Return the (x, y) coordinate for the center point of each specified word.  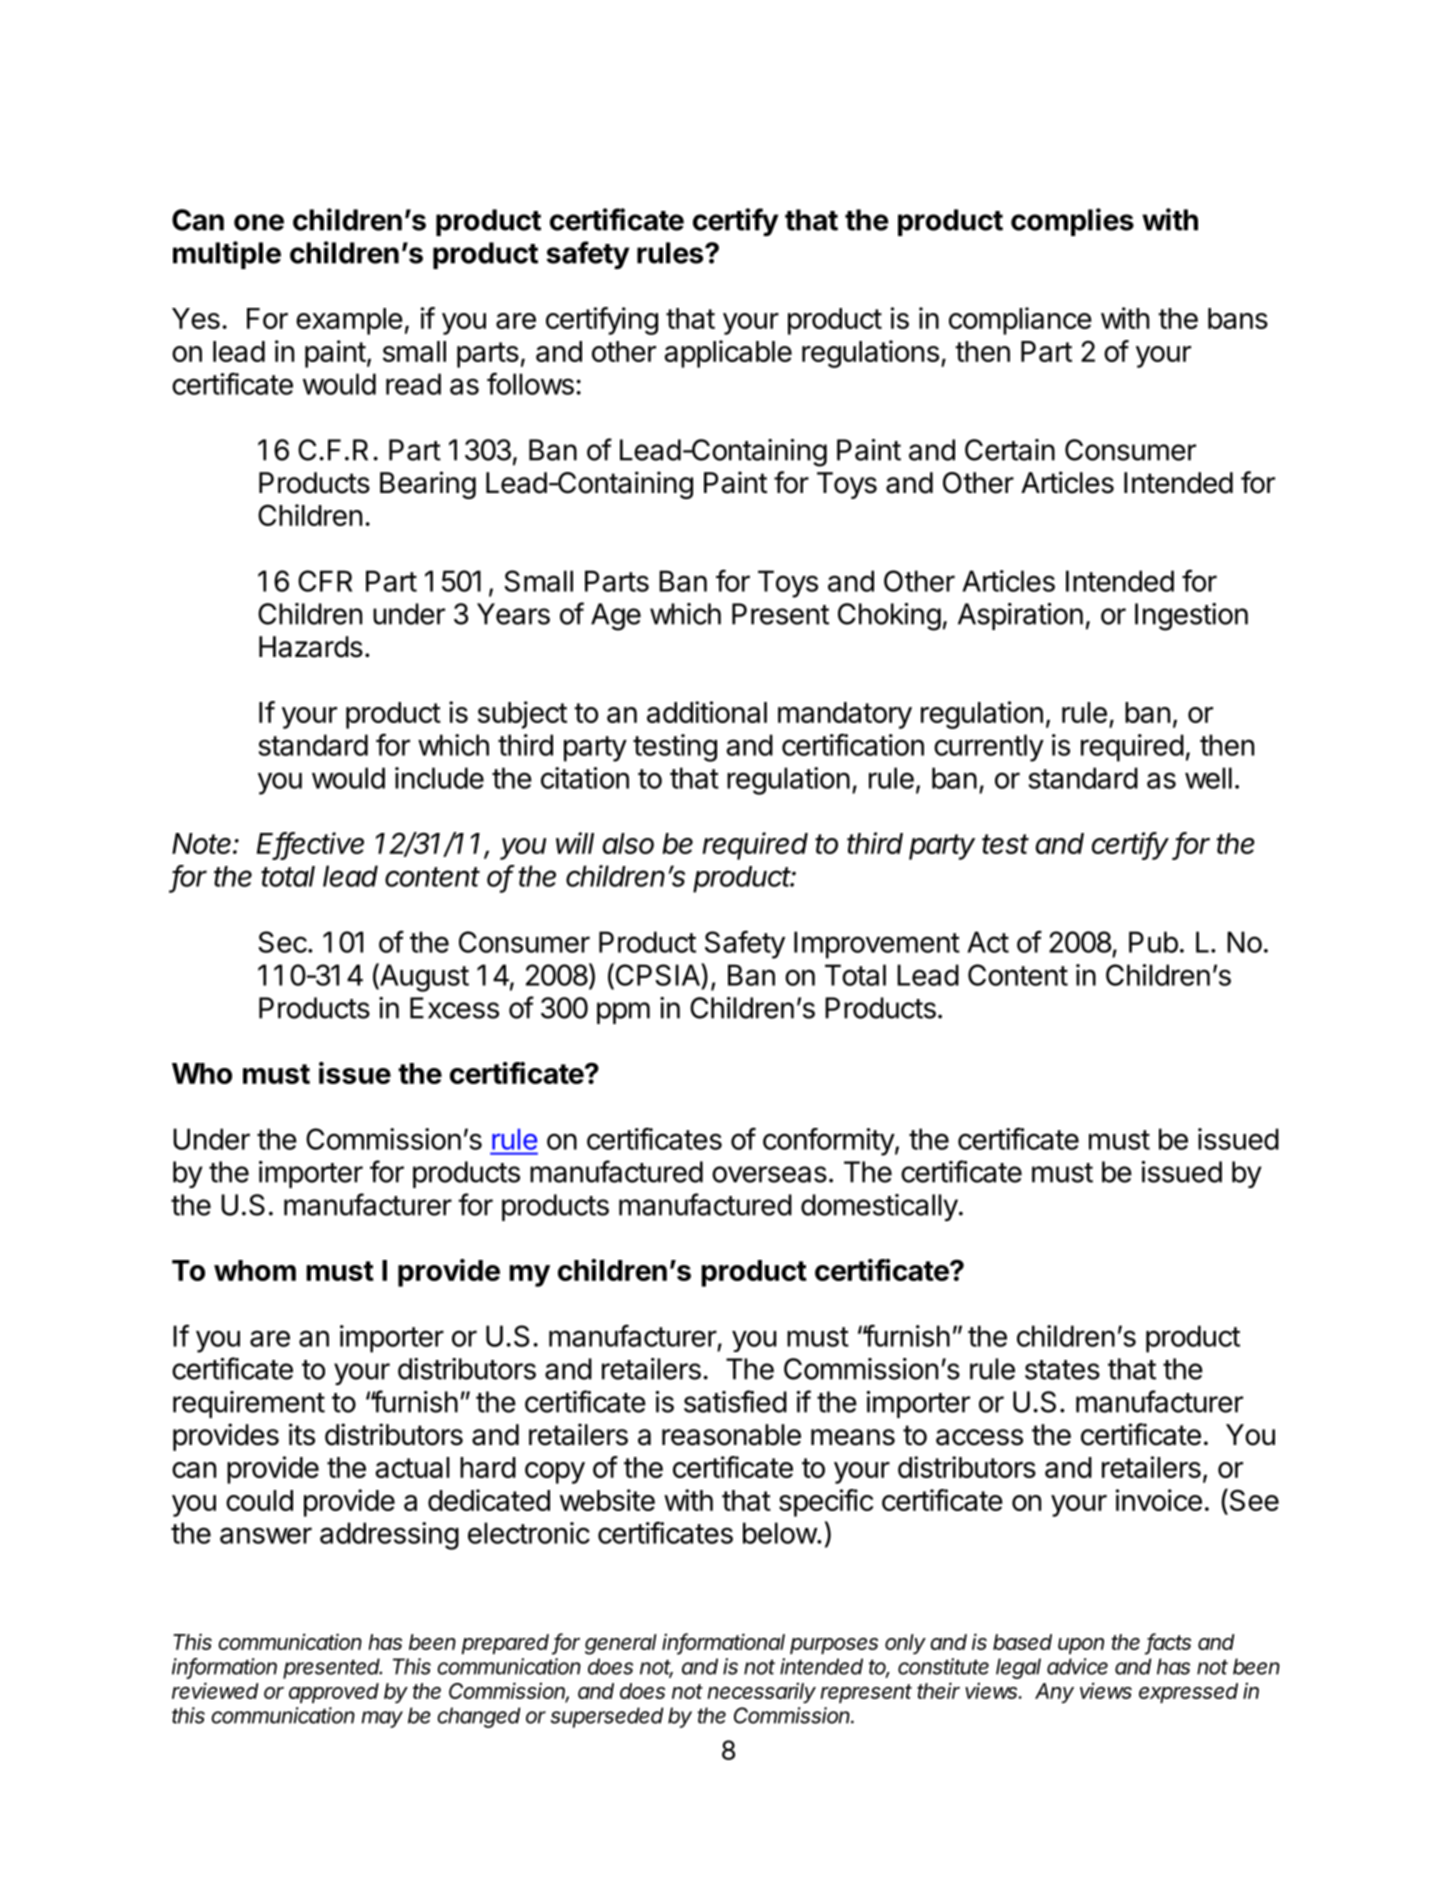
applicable (728, 354)
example (349, 321)
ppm (623, 1013)
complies (1072, 222)
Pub (1153, 942)
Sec (282, 942)
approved (334, 1693)
